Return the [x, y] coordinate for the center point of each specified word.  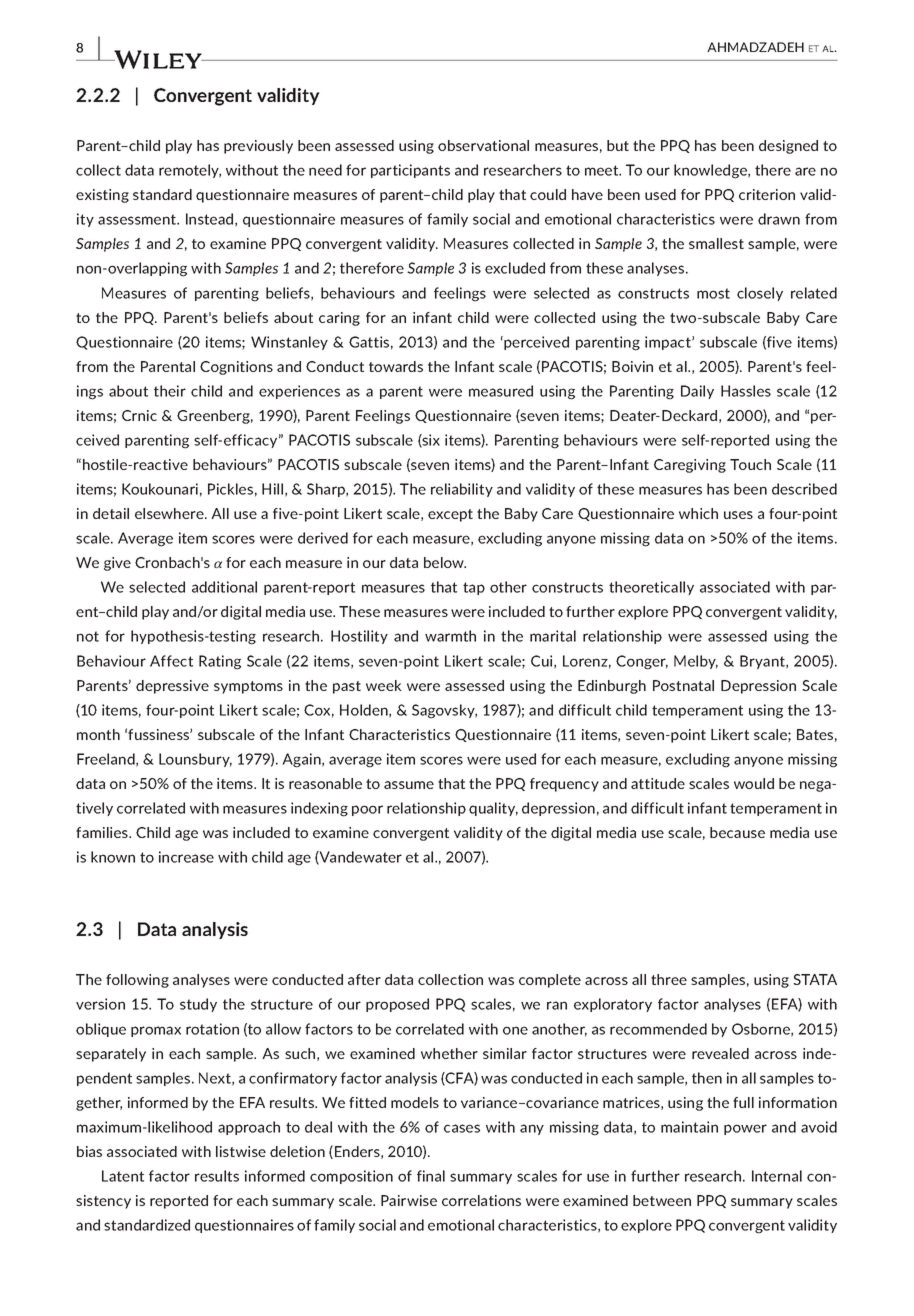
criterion [767, 194]
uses [738, 515]
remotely [190, 171]
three [669, 979]
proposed [397, 1005]
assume [409, 785]
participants [410, 171]
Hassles [746, 391]
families [103, 832]
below [445, 562]
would [754, 783]
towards [396, 366]
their [170, 391]
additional [224, 587]
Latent [123, 1176]
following [137, 981]
